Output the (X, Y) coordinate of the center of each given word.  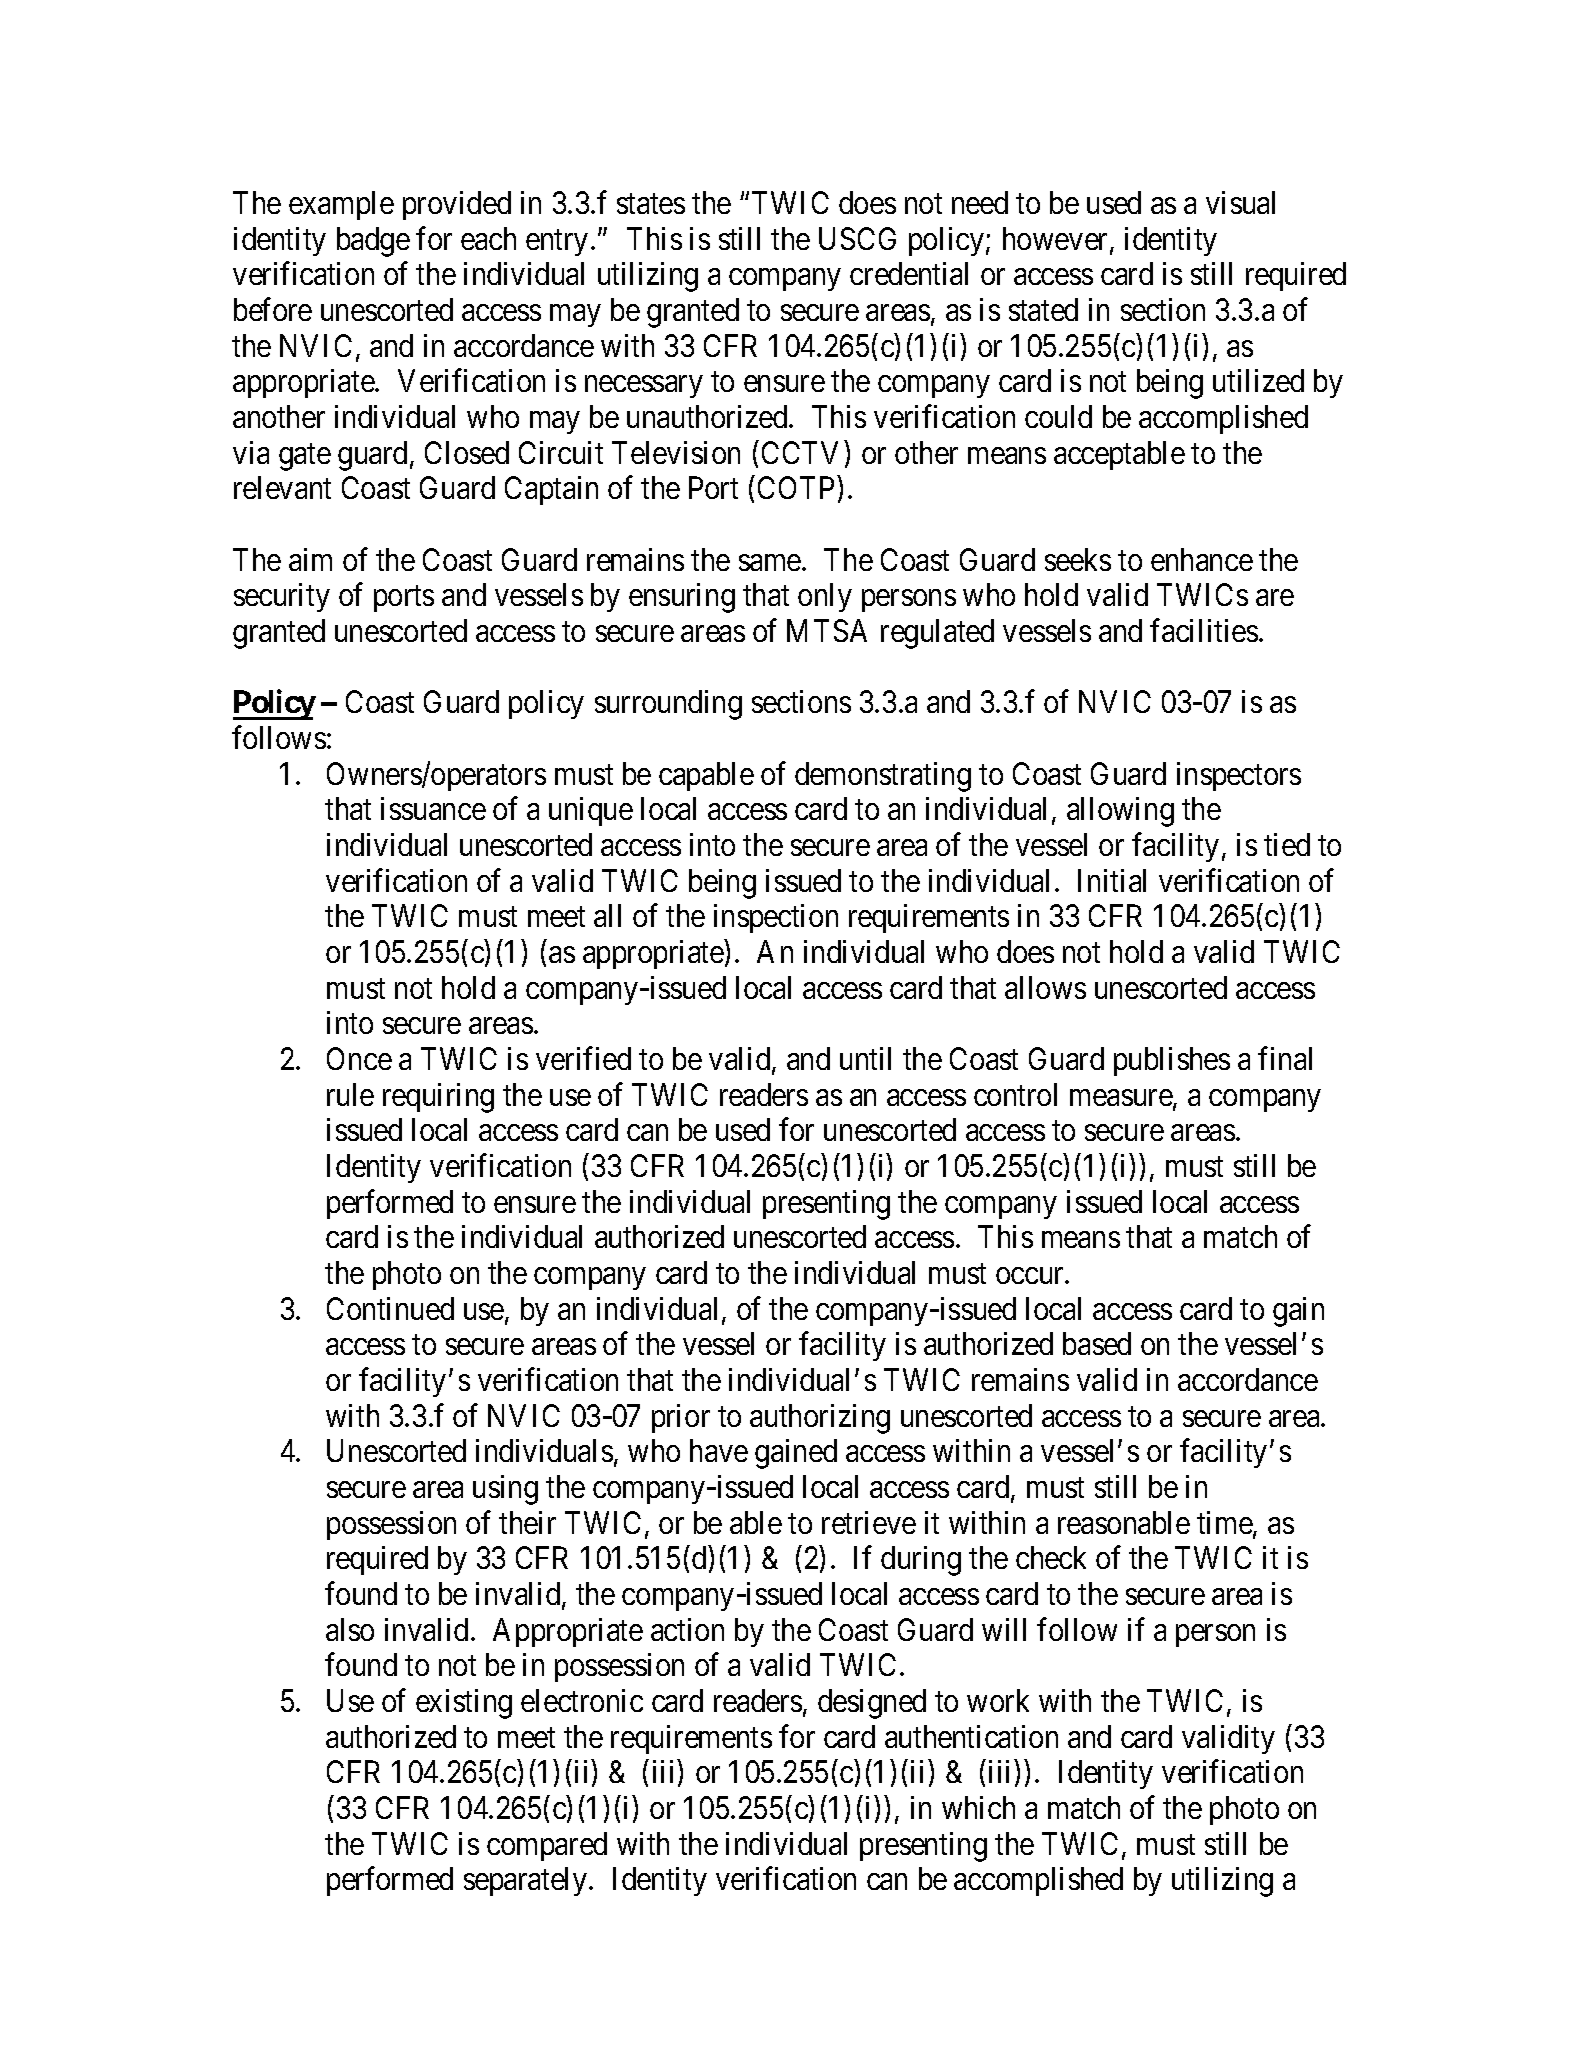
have (719, 1450)
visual (1240, 202)
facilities (1204, 630)
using (505, 1490)
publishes (1172, 1061)
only (825, 597)
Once (359, 1058)
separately (527, 1881)
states (651, 204)
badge (373, 242)
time (1225, 1524)
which (978, 1807)
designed (872, 1704)
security (282, 597)
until (865, 1058)
